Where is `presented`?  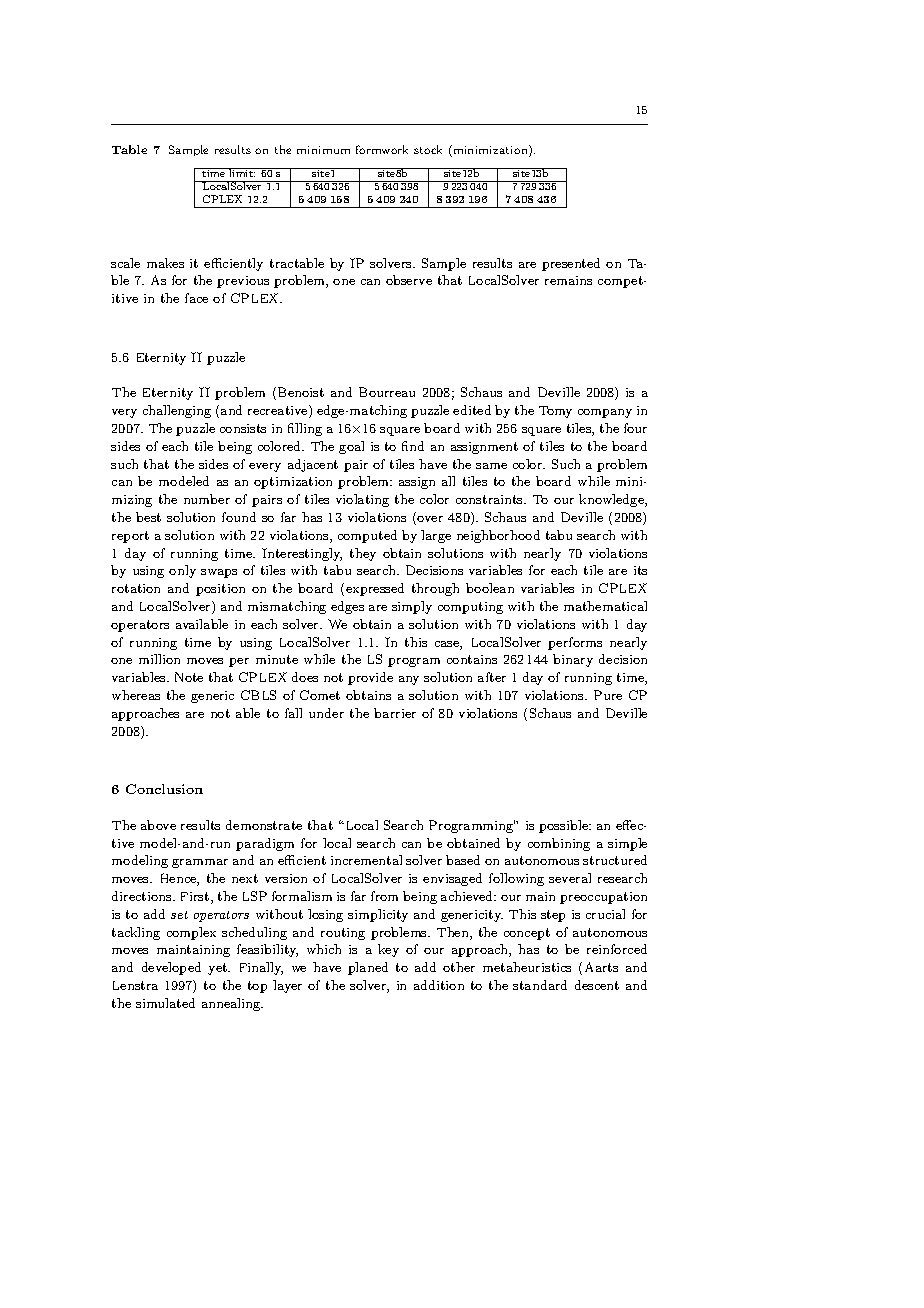 presented is located at coordinates (571, 264).
